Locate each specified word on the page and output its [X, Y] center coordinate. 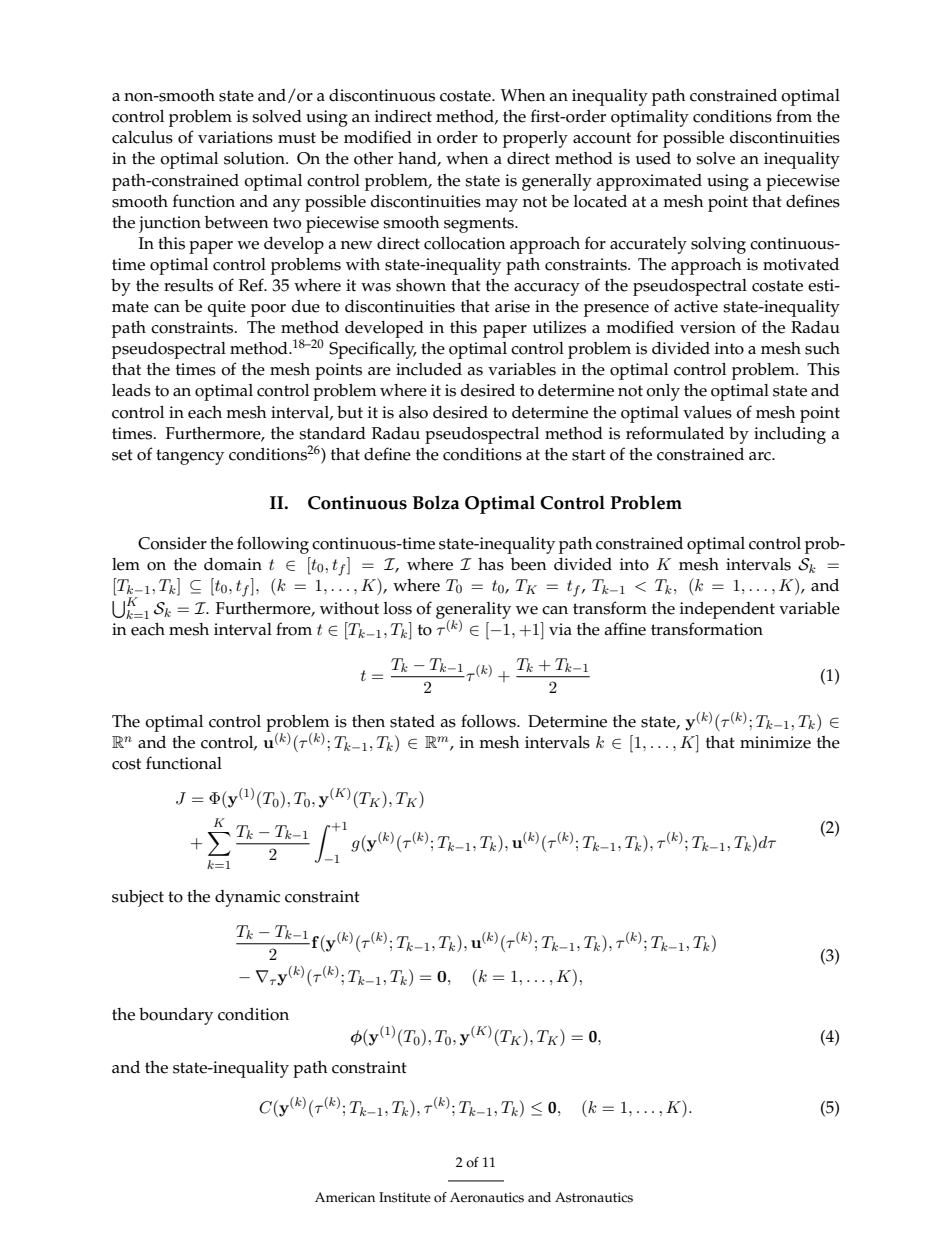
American [345, 1197]
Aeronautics [487, 1197]
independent [727, 610]
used [653, 158]
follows [489, 721]
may [501, 205]
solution [255, 158]
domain [233, 564]
